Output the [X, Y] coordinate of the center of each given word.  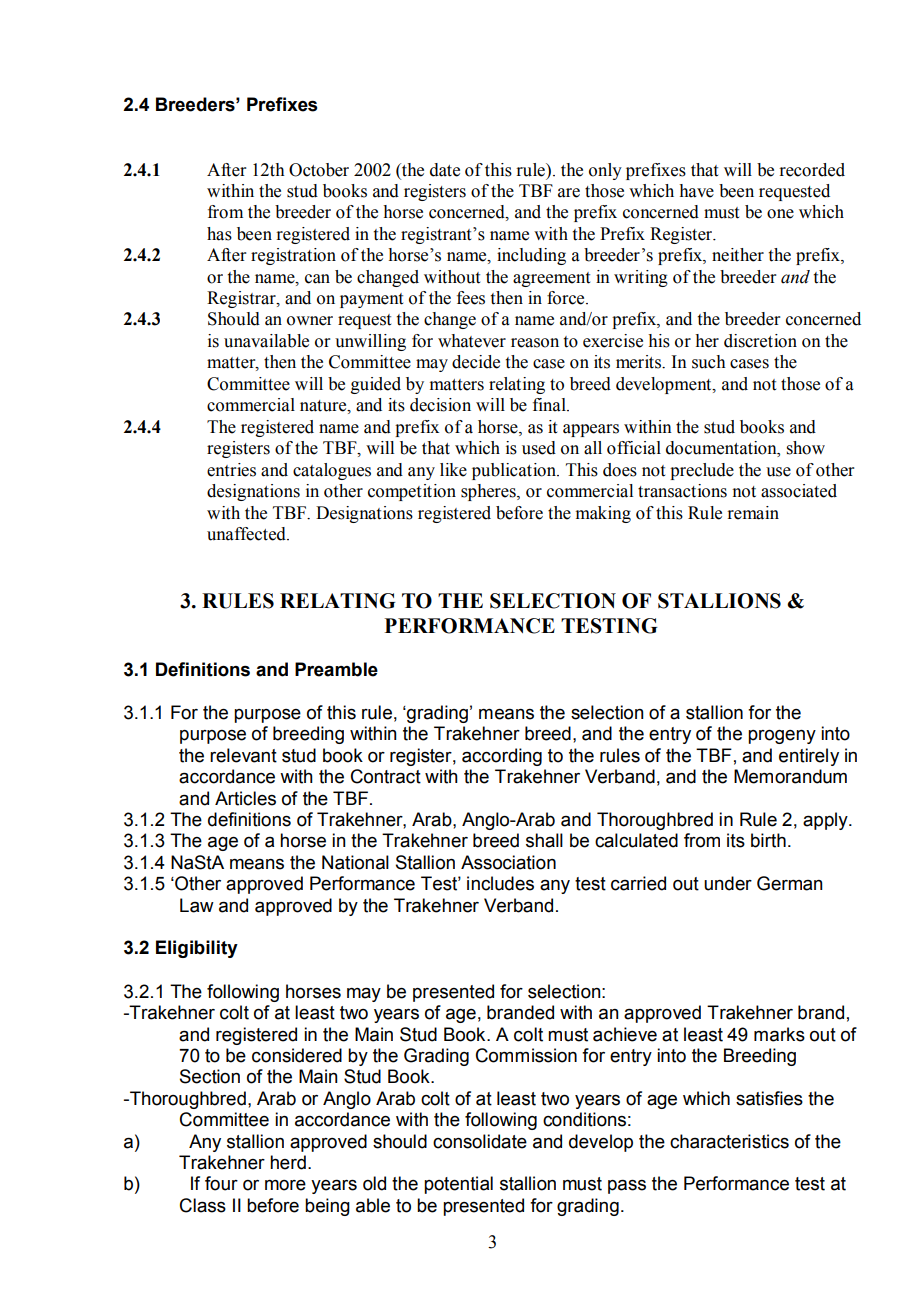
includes [500, 883]
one [780, 214]
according [502, 757]
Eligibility [197, 949]
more [285, 1185]
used [539, 448]
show [806, 448]
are [569, 193]
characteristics [729, 1141]
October [319, 170]
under [728, 883]
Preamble [336, 669]
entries [231, 470]
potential [458, 1185]
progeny [782, 737]
